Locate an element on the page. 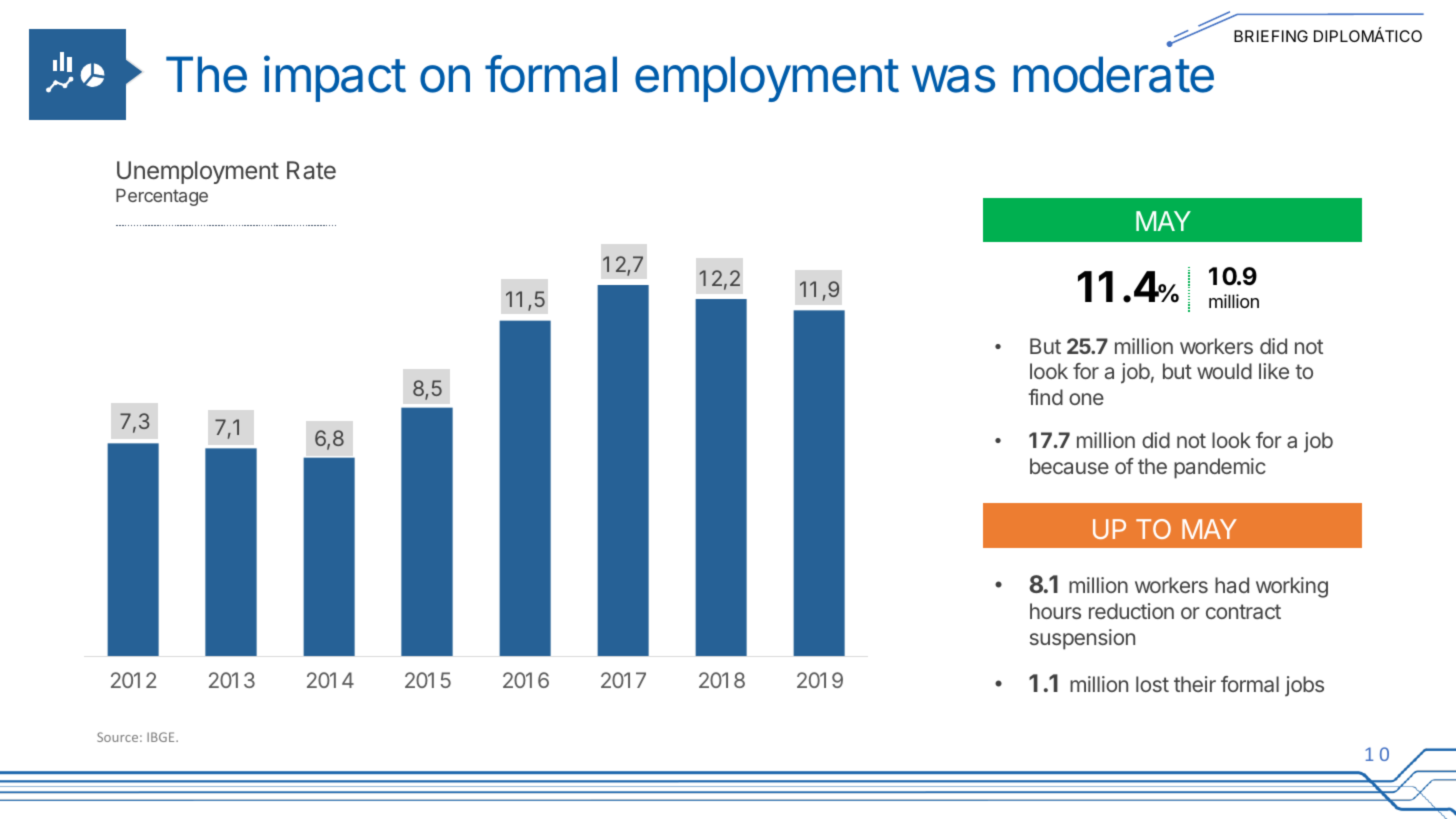 This image has height=819, width=1456. suspension is located at coordinates (1082, 639).
